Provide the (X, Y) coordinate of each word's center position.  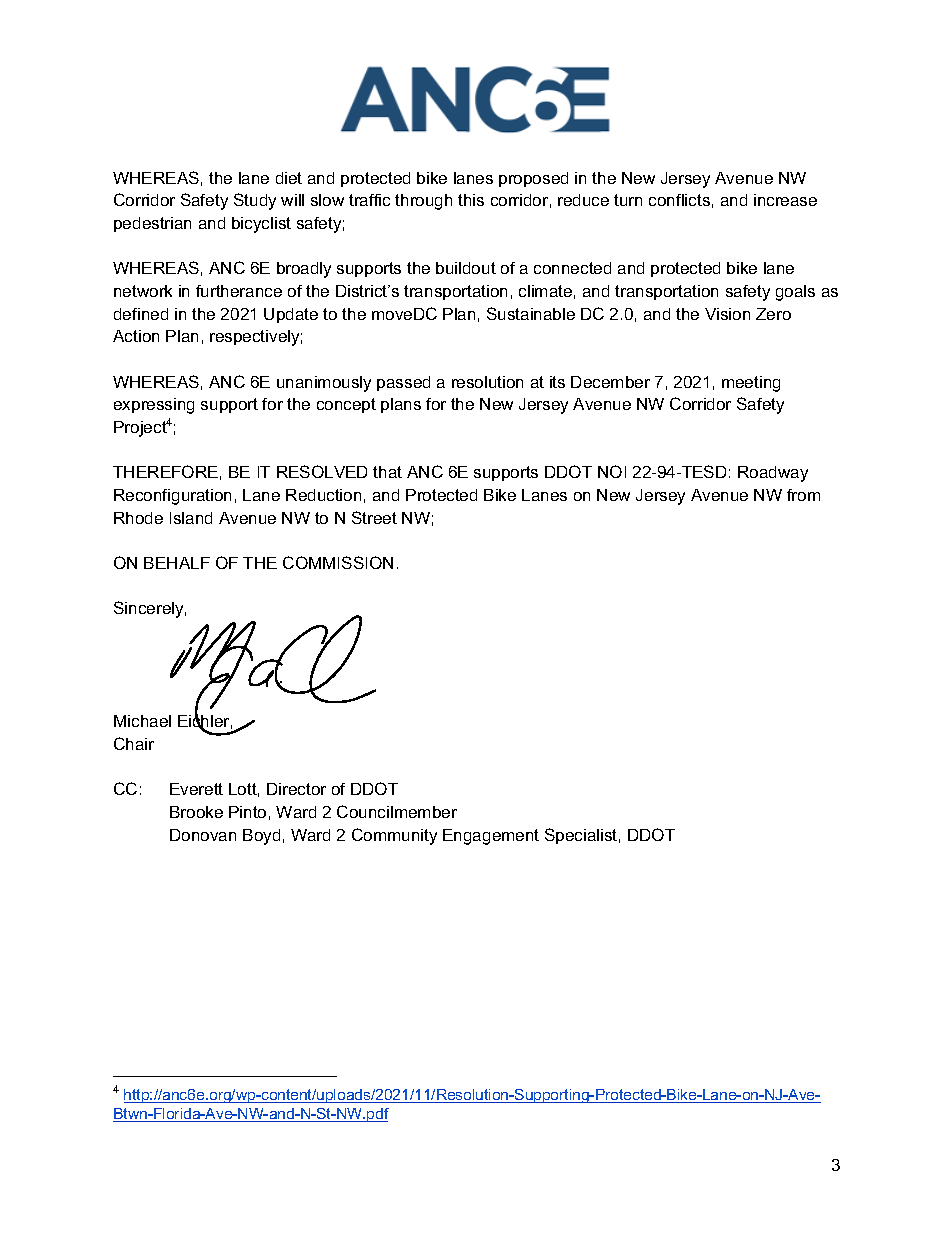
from (803, 495)
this (471, 200)
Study (255, 201)
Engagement (491, 837)
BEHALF (177, 563)
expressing (154, 406)
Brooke (196, 812)
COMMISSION (338, 562)
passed (403, 383)
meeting (751, 384)
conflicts (679, 200)
